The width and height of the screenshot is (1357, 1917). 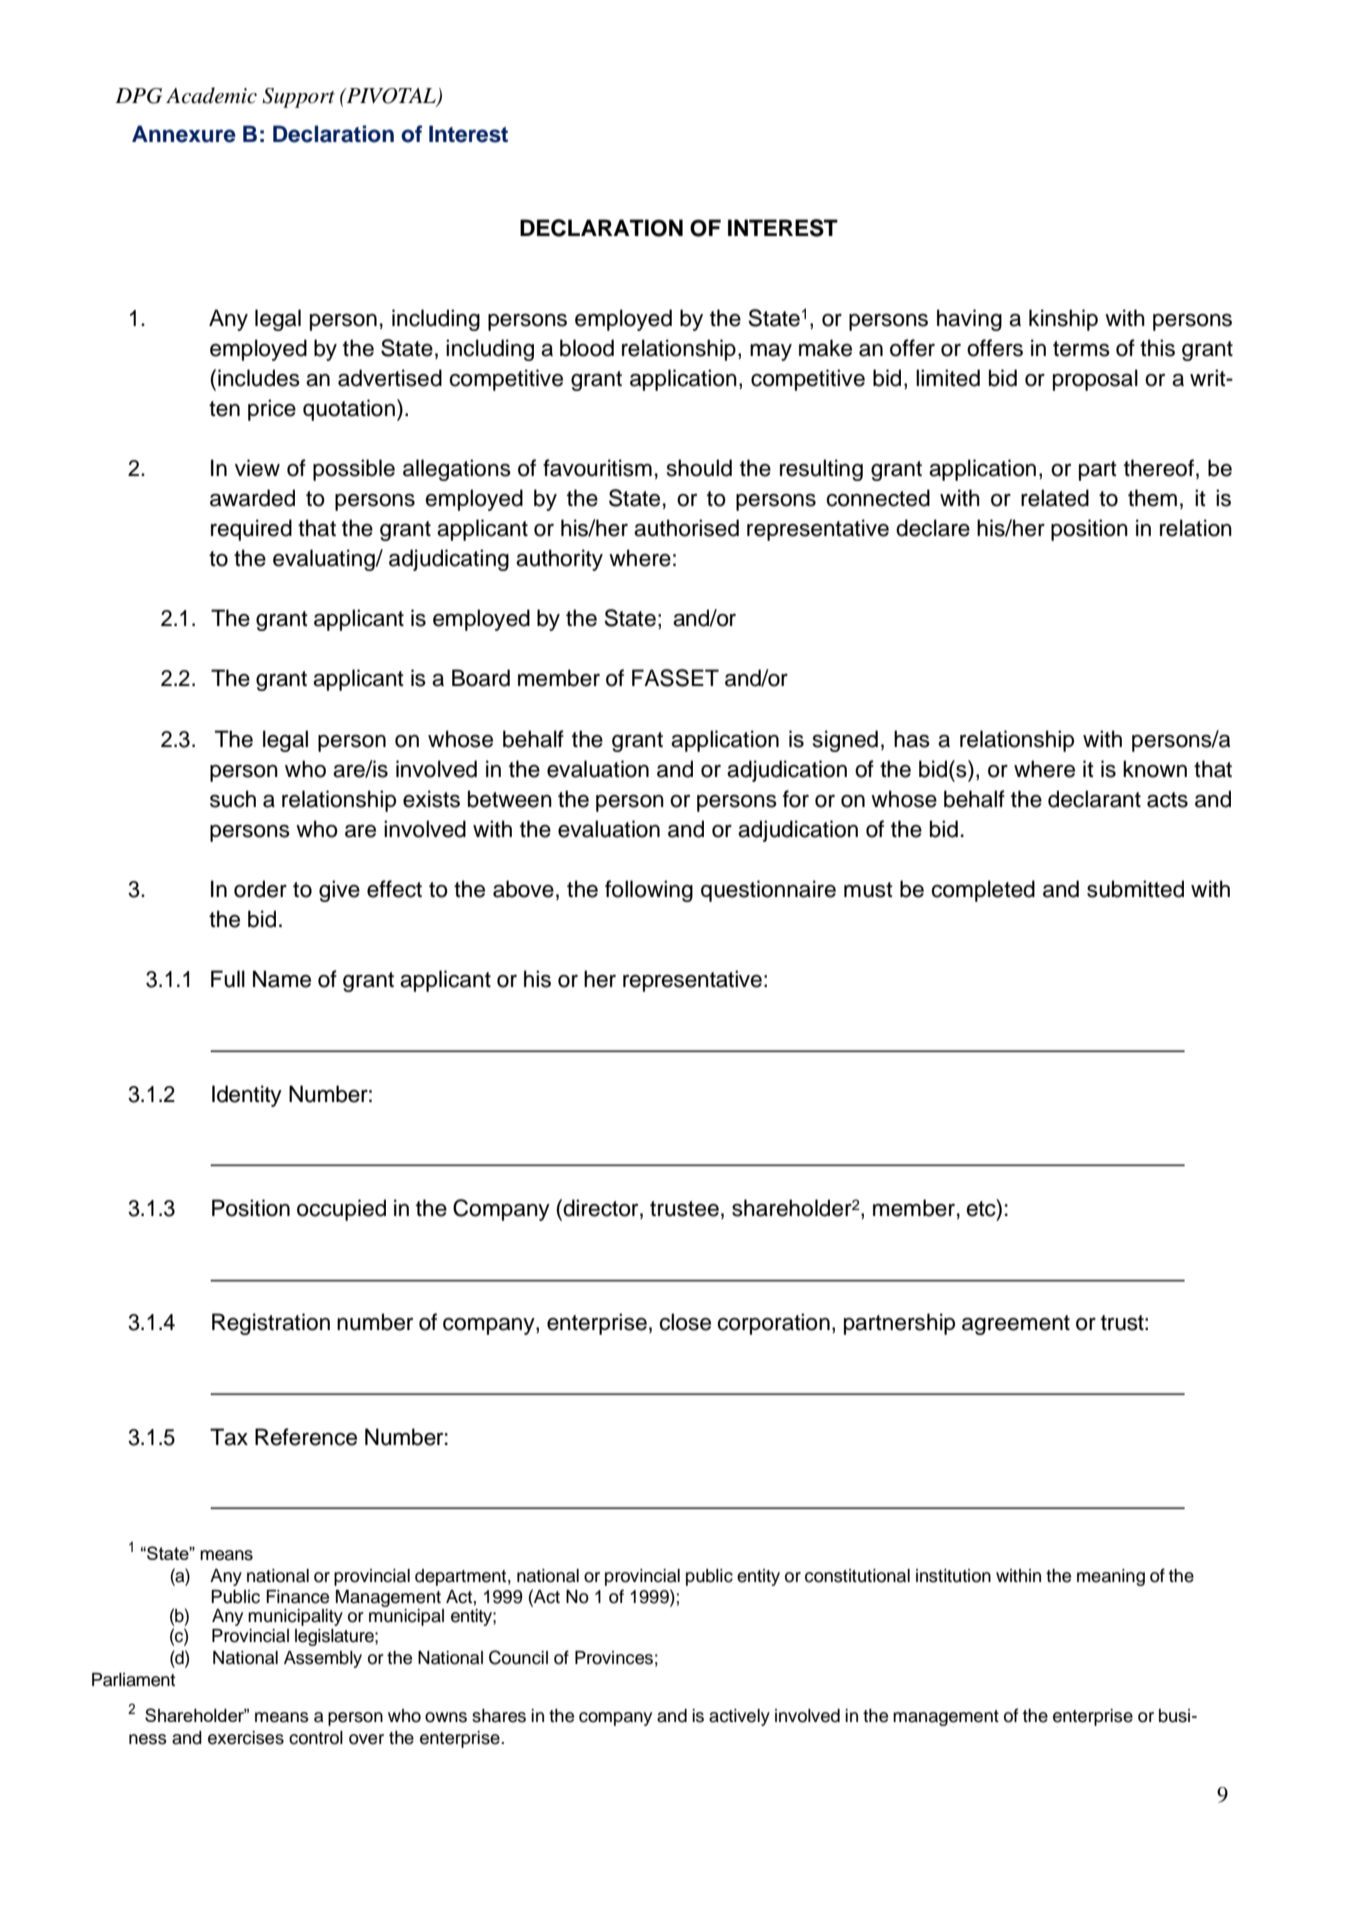 What do you see at coordinates (246, 1738) in the screenshot?
I see `exercises` at bounding box center [246, 1738].
